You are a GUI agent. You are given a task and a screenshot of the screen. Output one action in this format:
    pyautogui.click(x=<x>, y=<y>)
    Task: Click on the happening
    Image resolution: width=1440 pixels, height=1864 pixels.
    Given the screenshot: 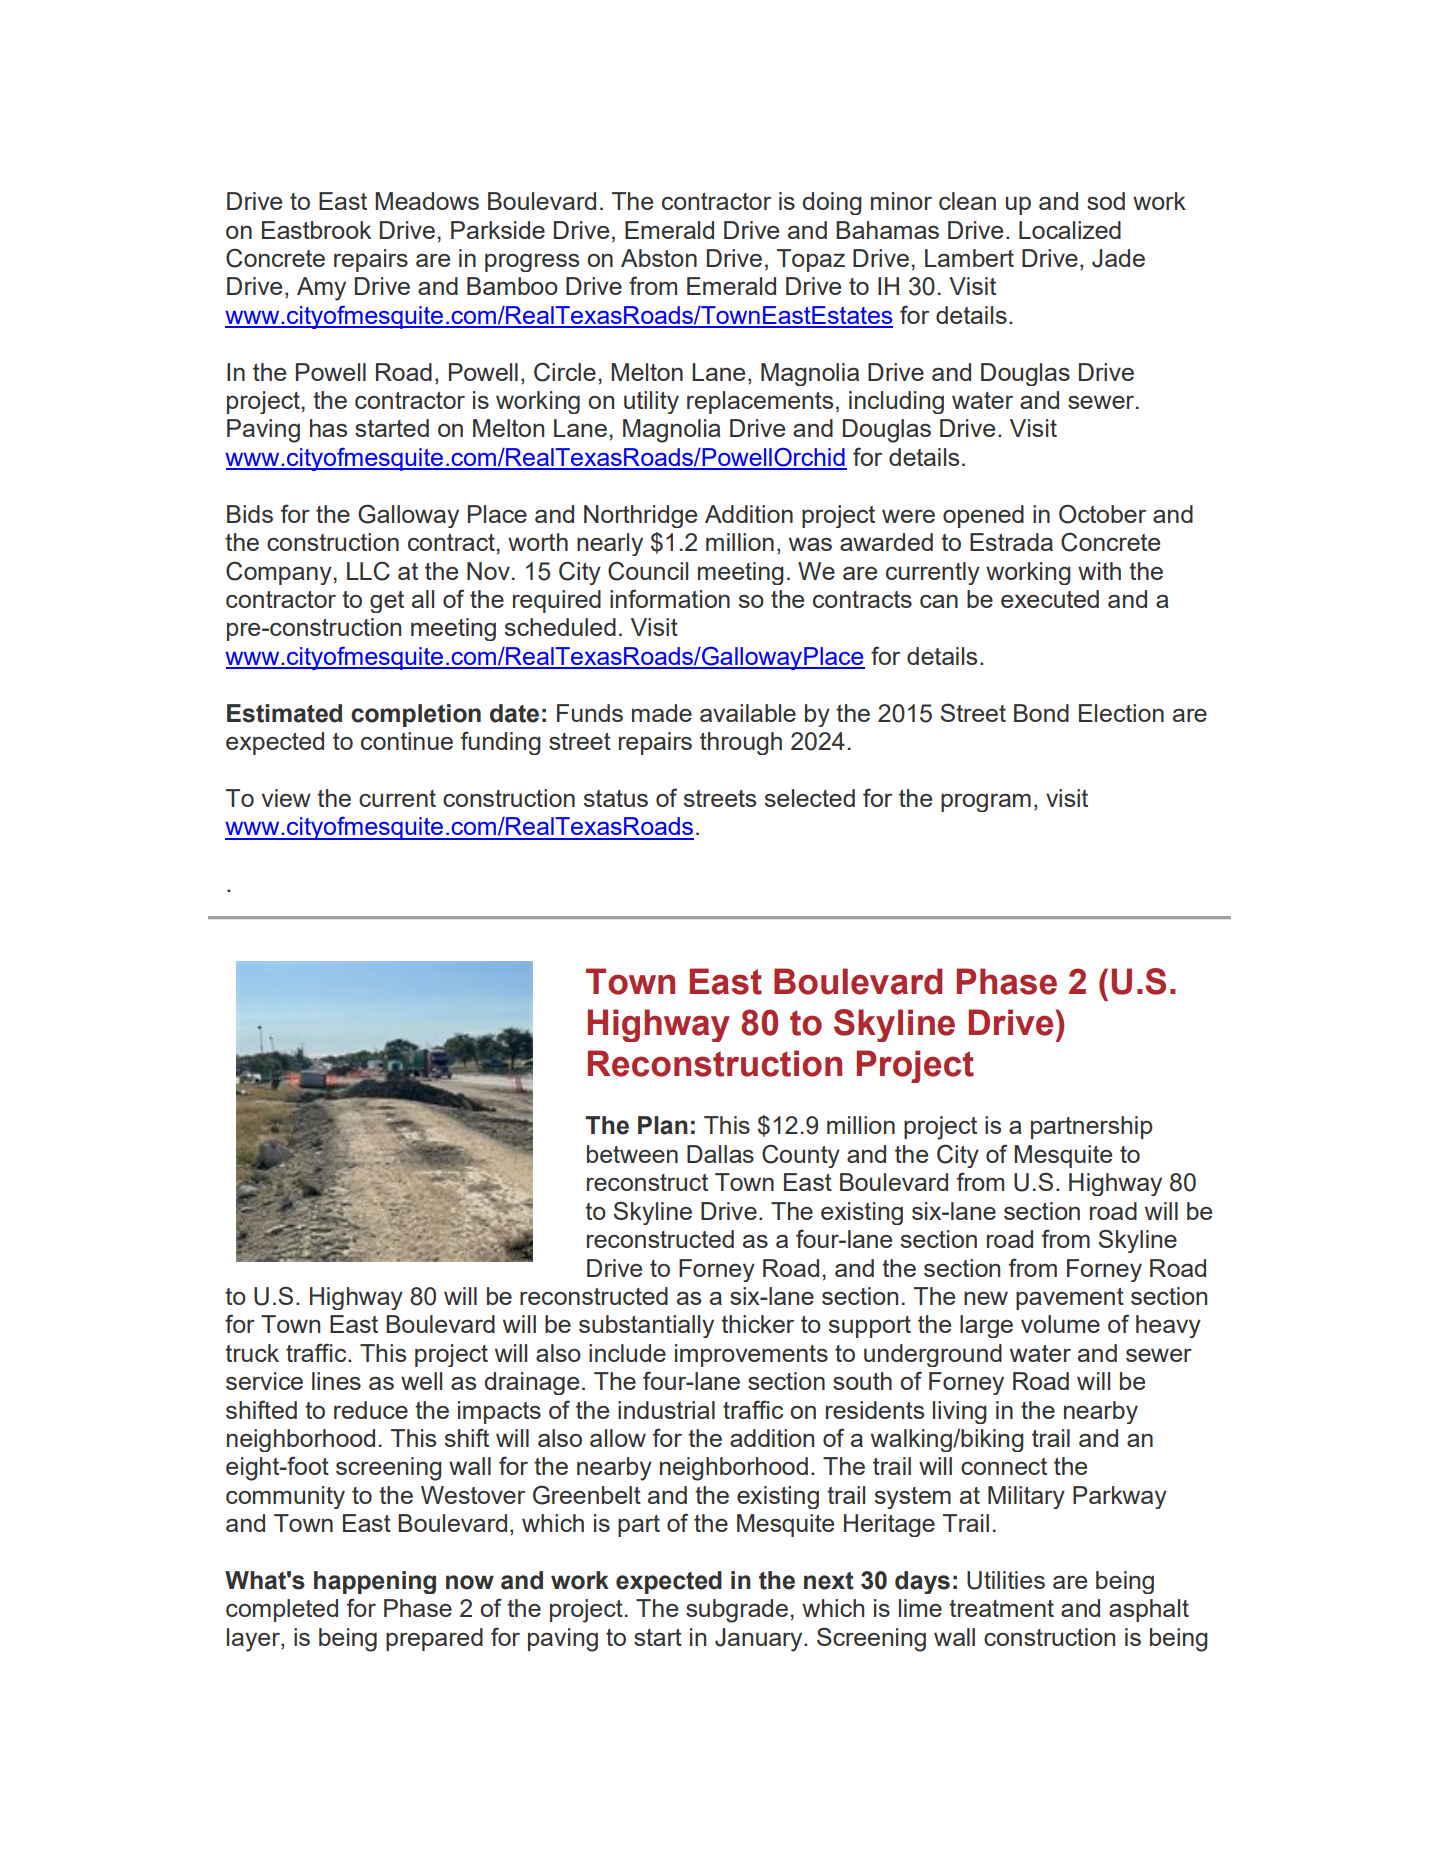 What is the action you would take?
    pyautogui.click(x=375, y=1582)
